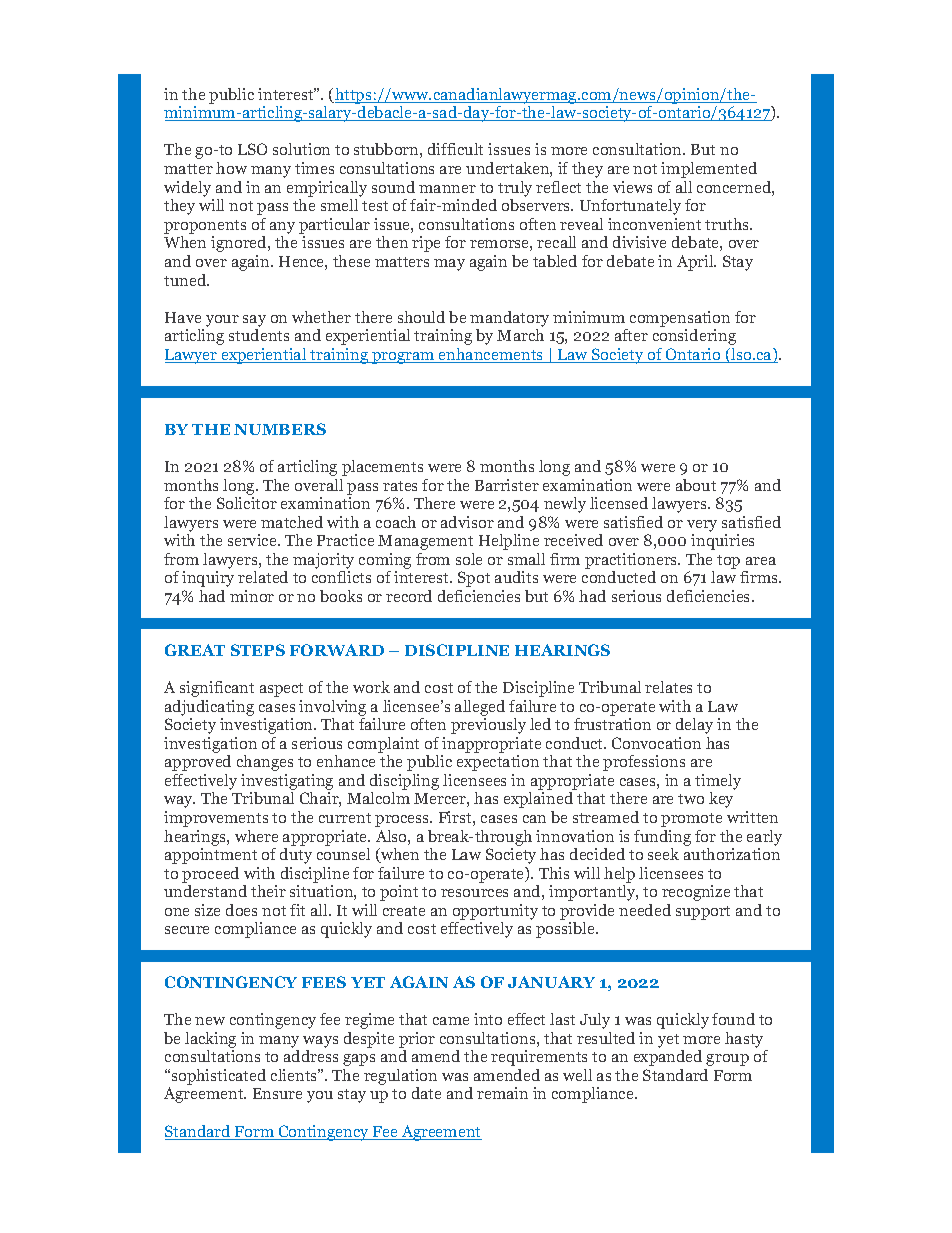 The height and width of the screenshot is (1233, 952). I want to click on top, so click(728, 562).
